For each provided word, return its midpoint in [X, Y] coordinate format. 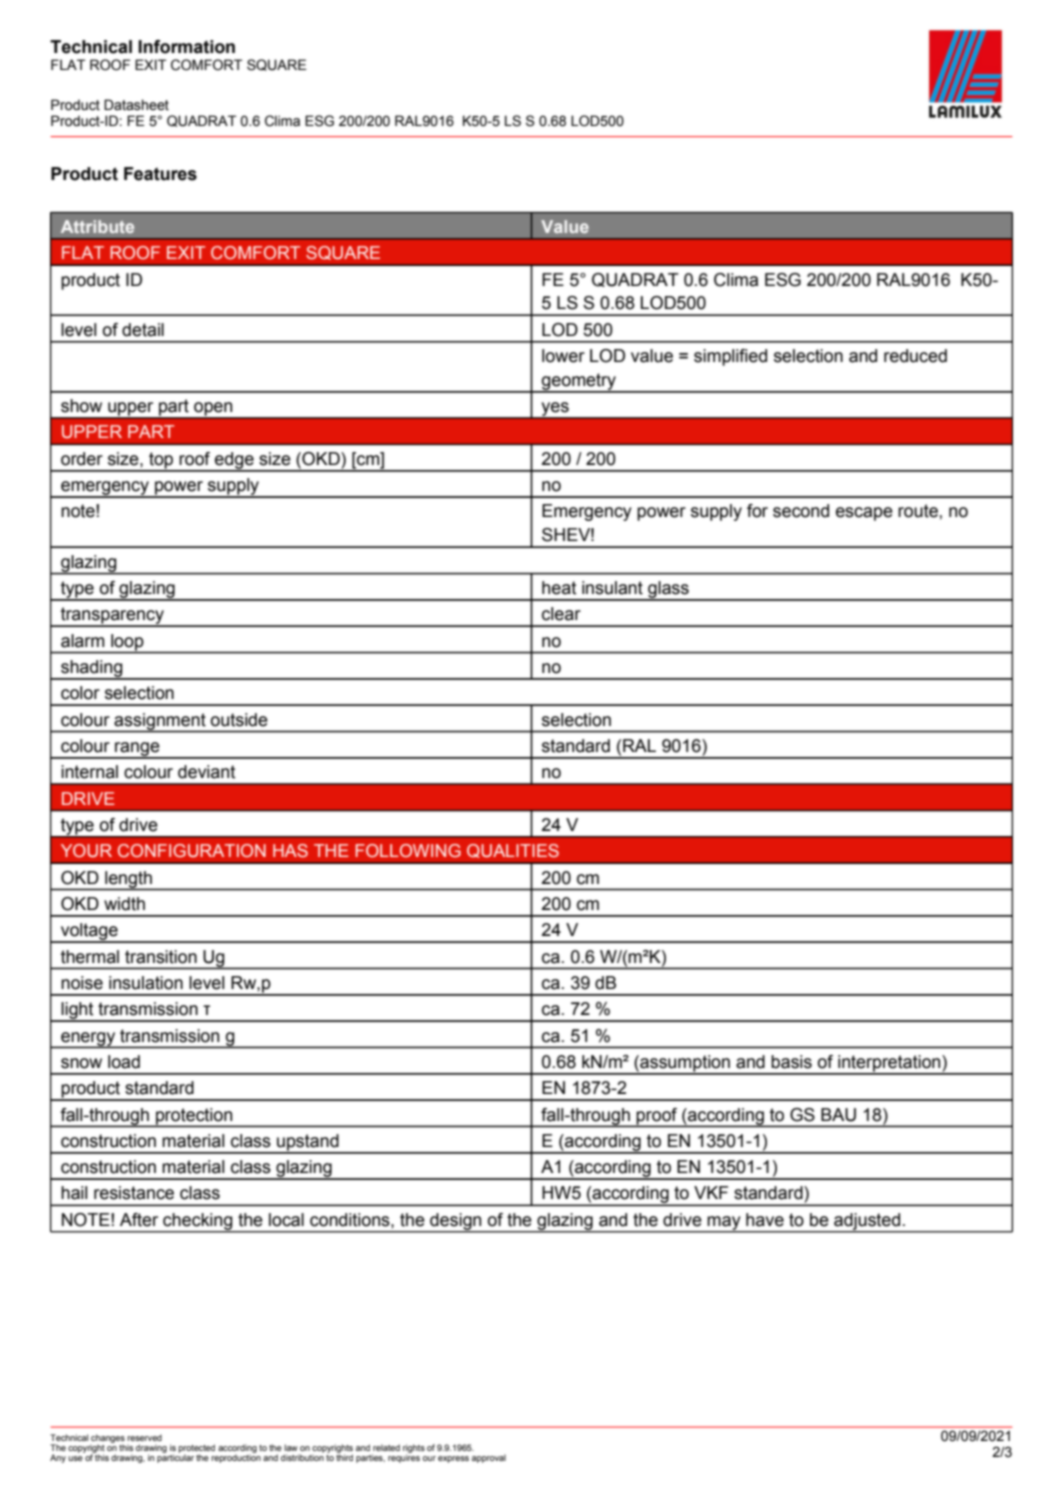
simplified [730, 357]
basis [791, 1062]
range [137, 750]
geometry [579, 382]
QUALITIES [513, 851]
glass [668, 590]
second [801, 511]
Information [186, 47]
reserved [144, 1437]
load [124, 1062]
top [161, 461]
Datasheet [136, 105]
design [456, 1222]
